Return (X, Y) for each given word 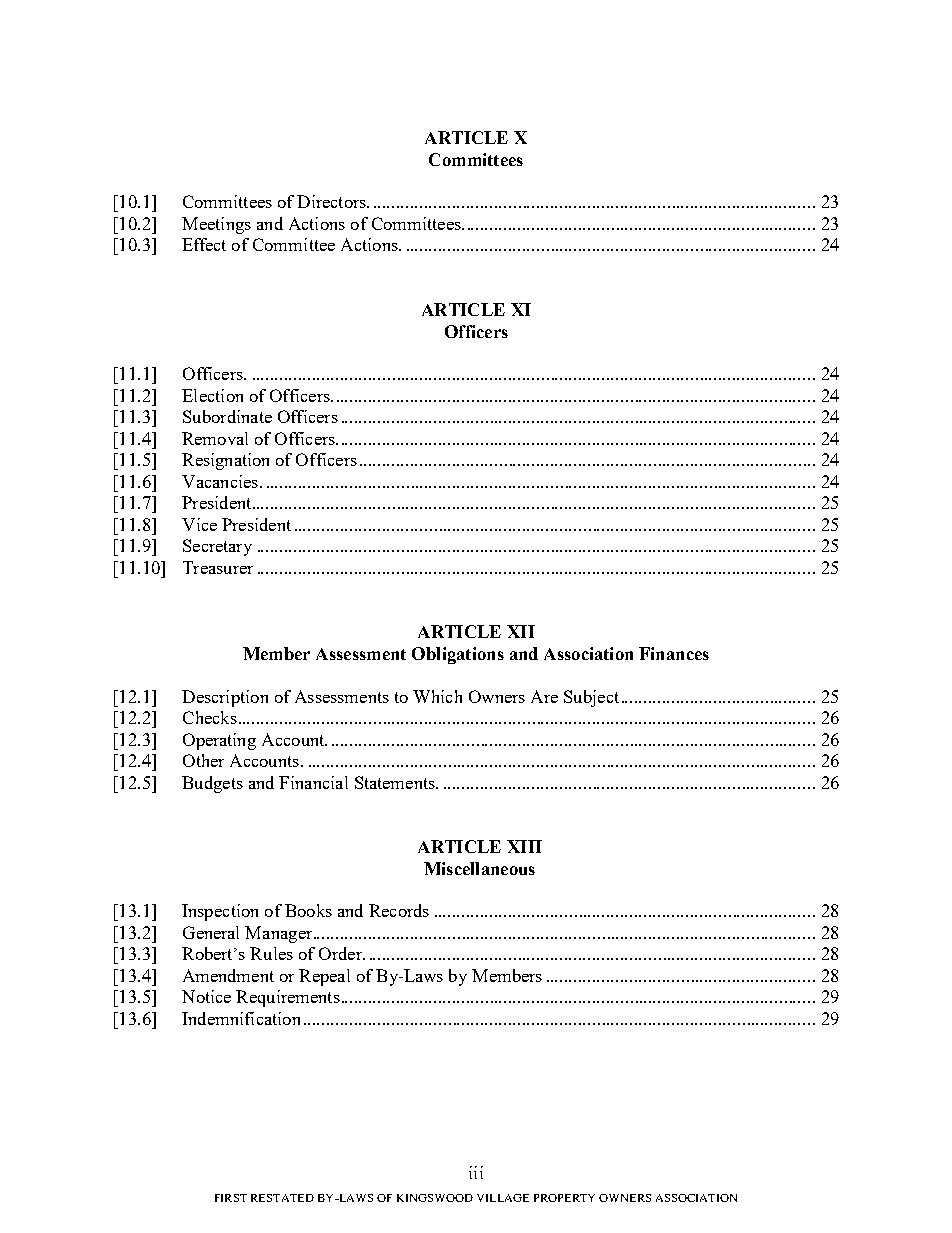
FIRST (231, 1198)
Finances (674, 653)
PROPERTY (564, 1198)
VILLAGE (503, 1198)
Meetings (216, 225)
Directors (332, 201)
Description (225, 698)
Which (437, 696)
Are (544, 696)
